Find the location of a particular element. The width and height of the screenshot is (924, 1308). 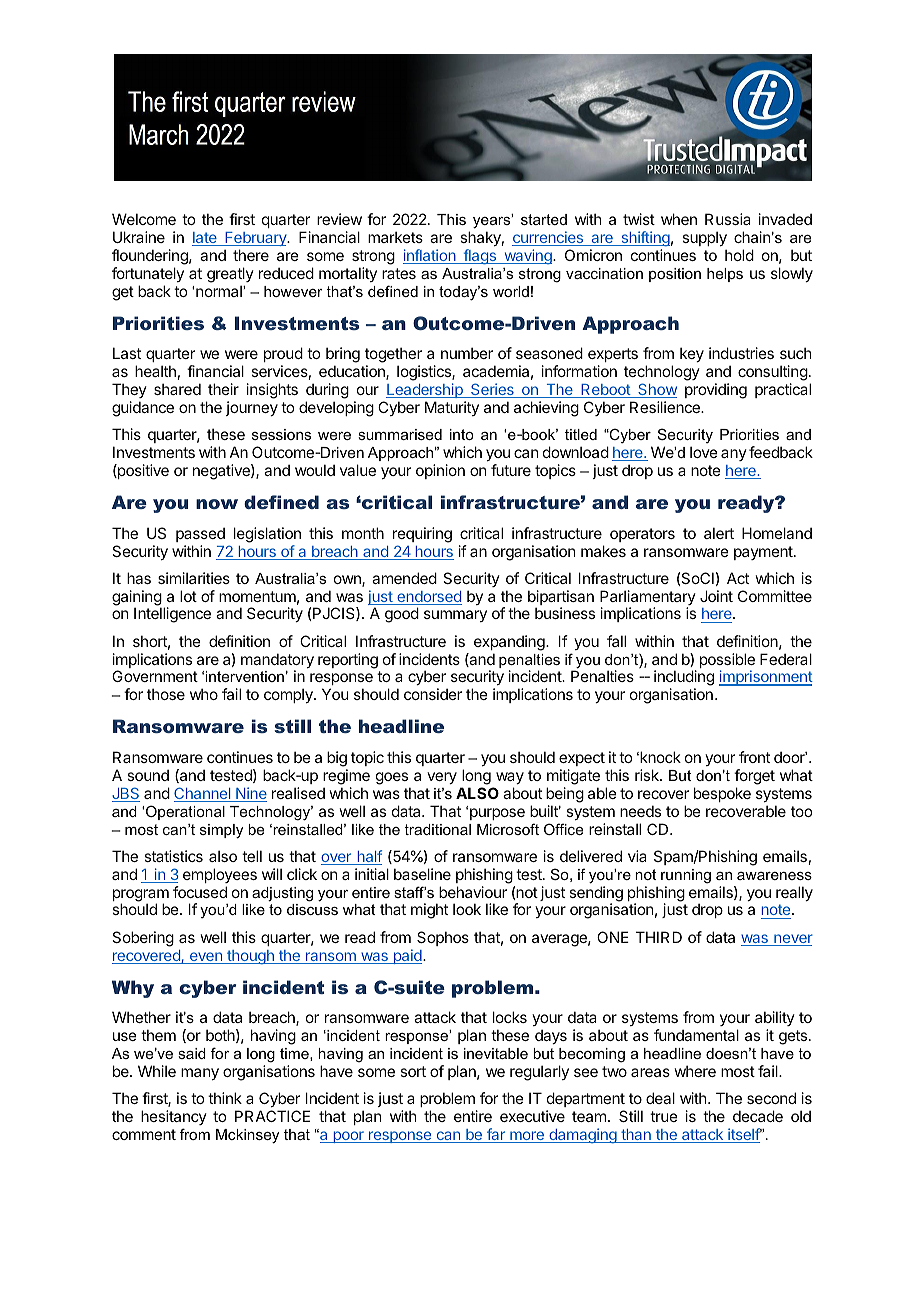

far is located at coordinates (496, 1135).
